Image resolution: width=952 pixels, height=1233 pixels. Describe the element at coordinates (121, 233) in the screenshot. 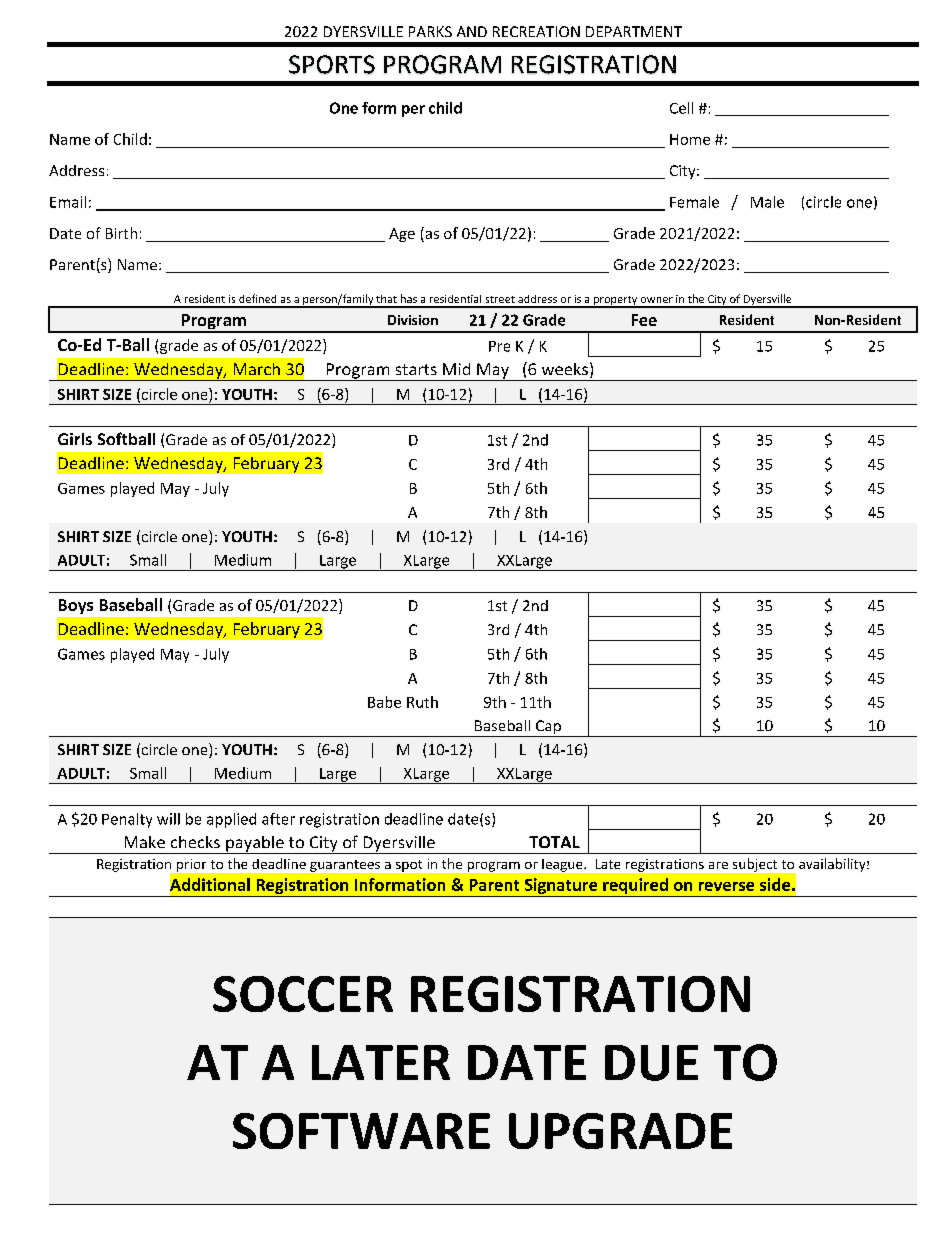

I see `Birth` at that location.
